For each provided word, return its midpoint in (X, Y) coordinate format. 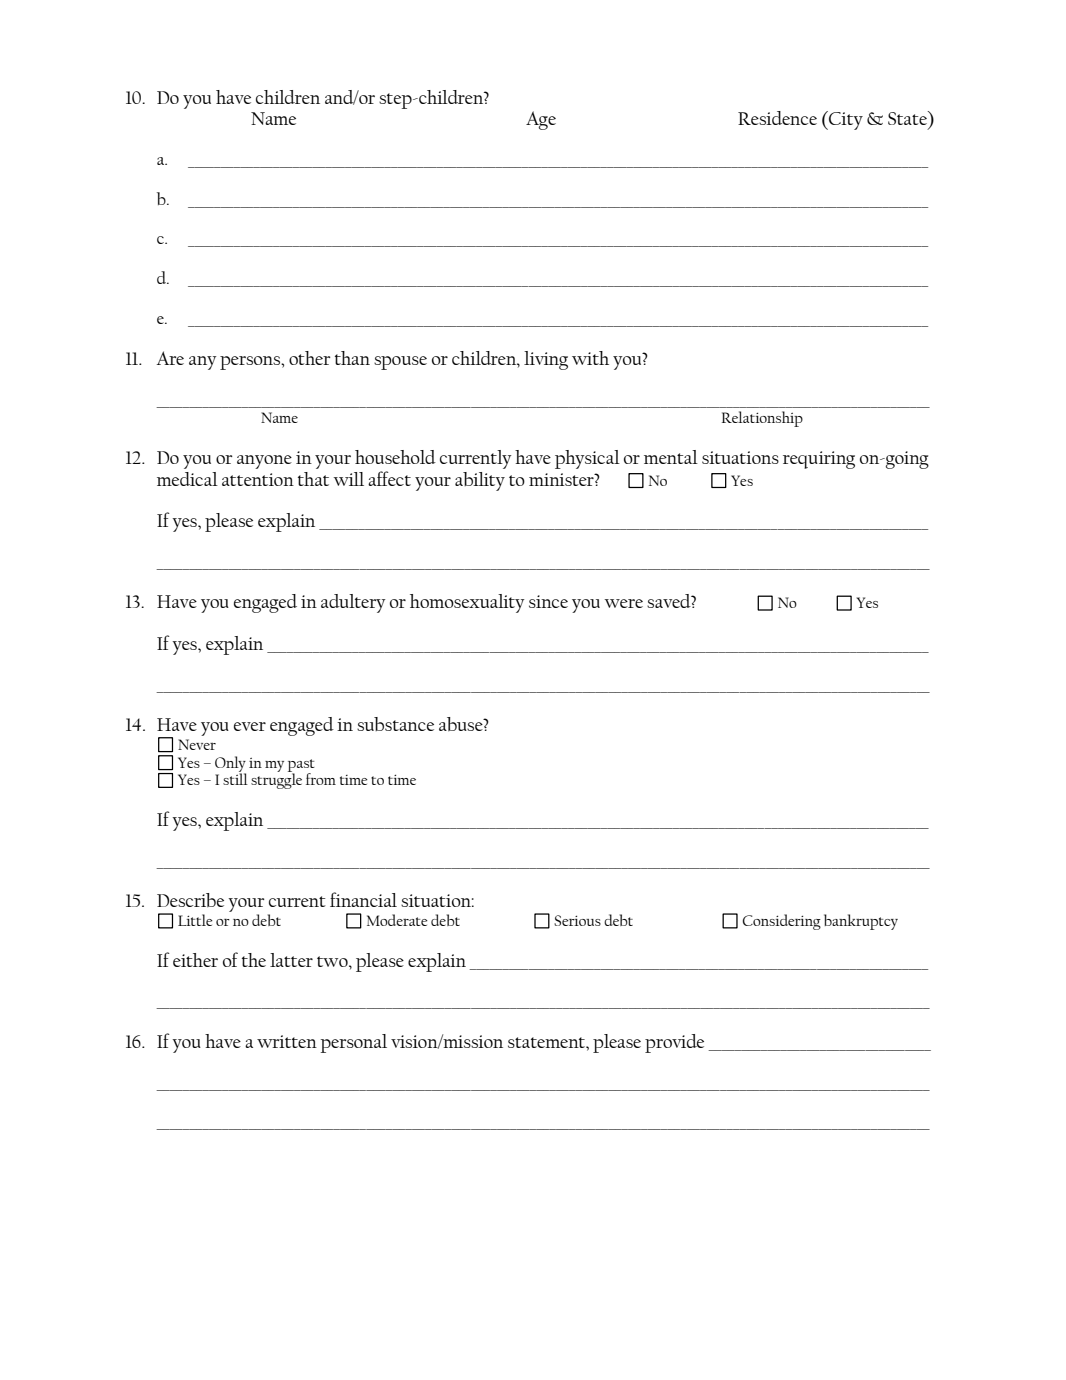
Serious (577, 920)
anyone (264, 462)
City (845, 120)
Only (230, 765)
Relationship (762, 419)
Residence (777, 118)
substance (395, 724)
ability (480, 481)
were (623, 603)
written (287, 1041)
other (310, 358)
